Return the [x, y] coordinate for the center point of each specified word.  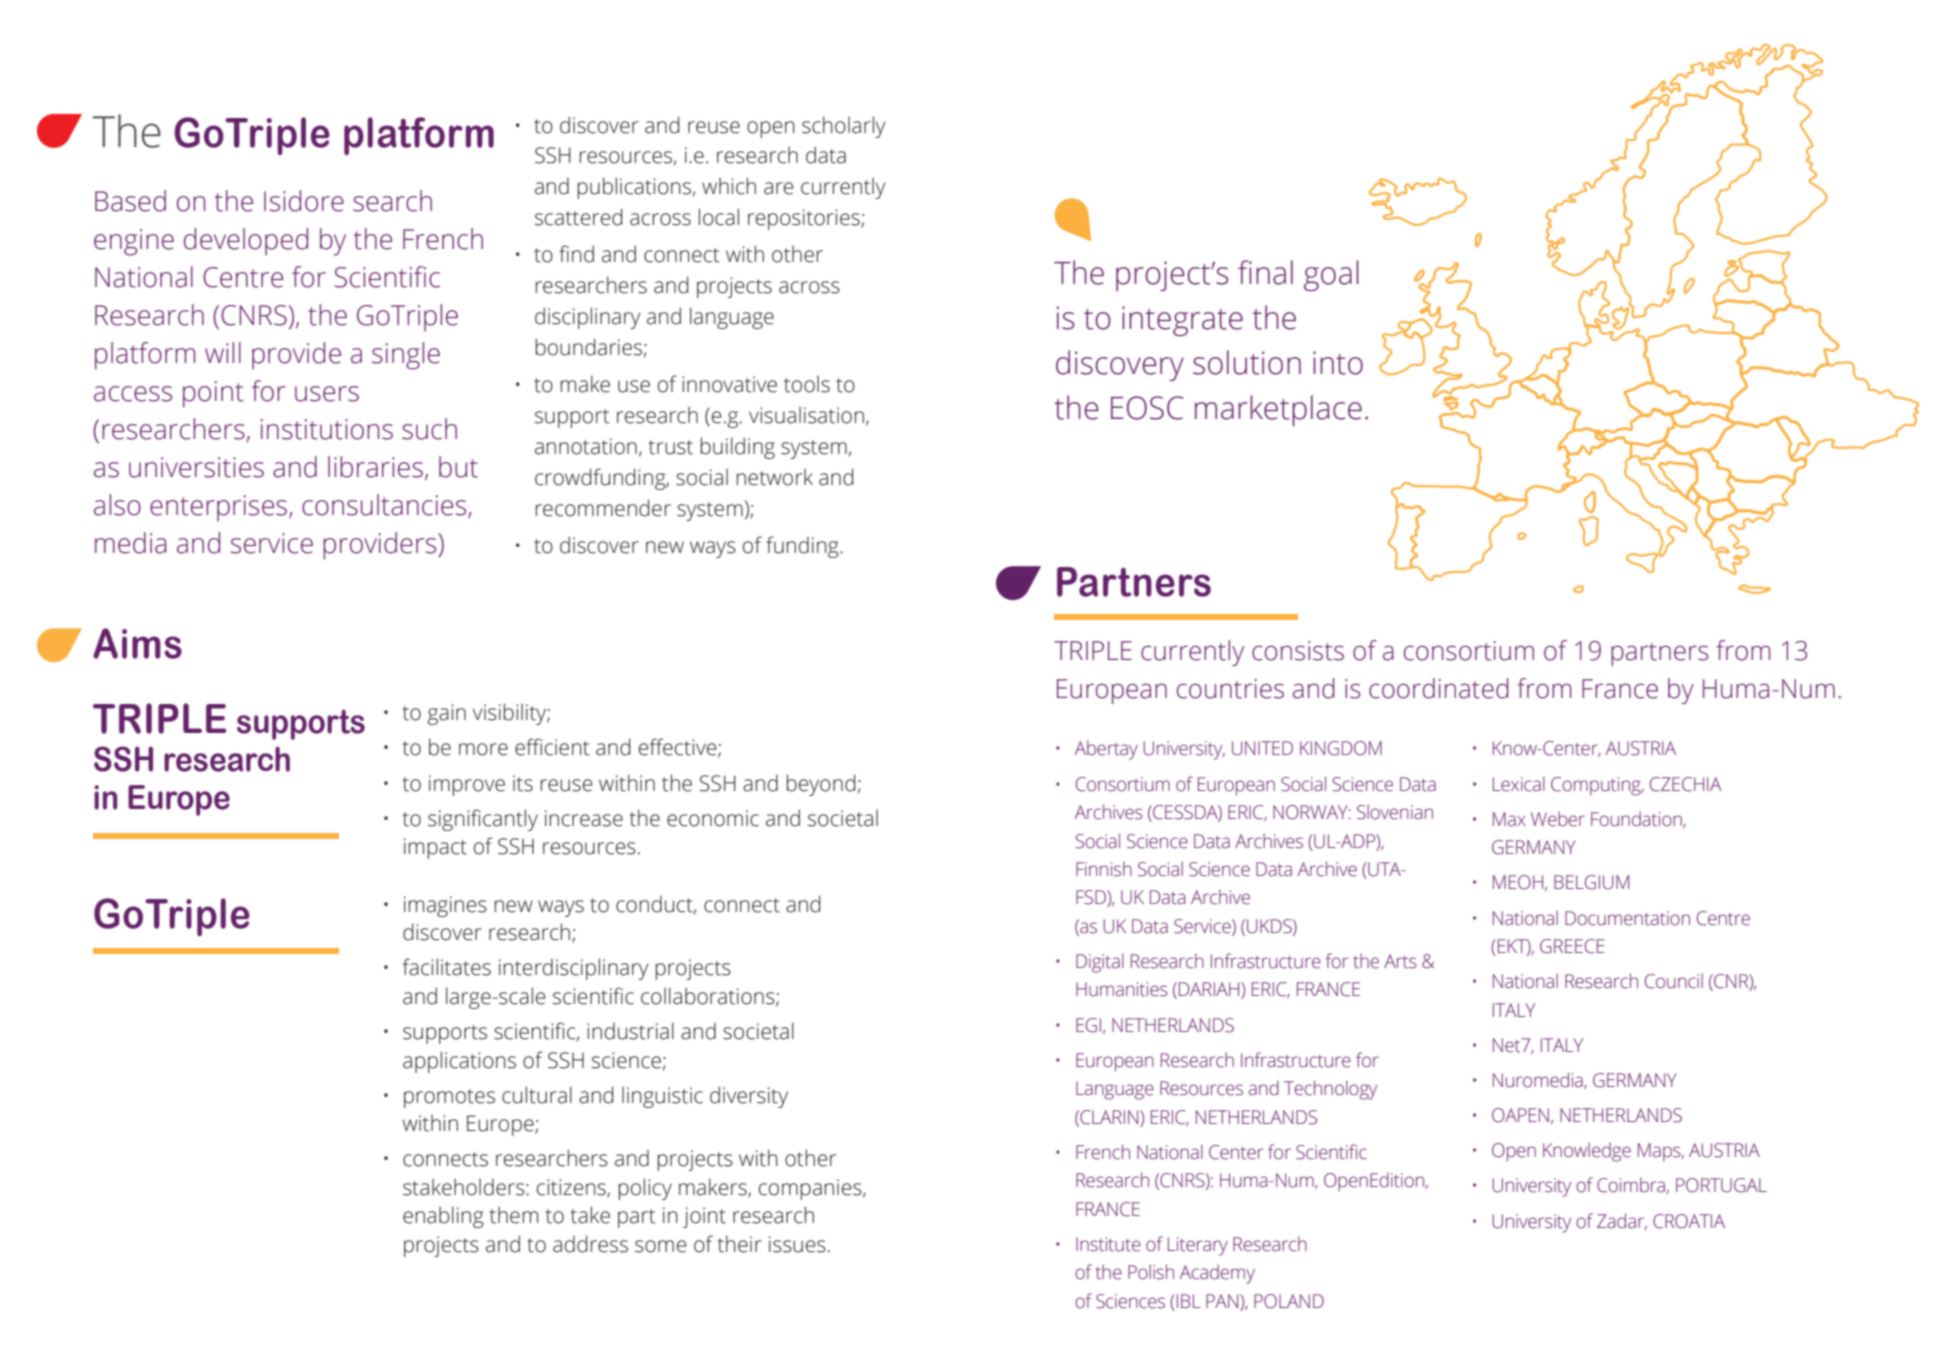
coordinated [1439, 688]
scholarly [844, 127]
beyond [821, 785]
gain [446, 714]
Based [130, 201]
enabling [443, 1217]
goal [1331, 275]
